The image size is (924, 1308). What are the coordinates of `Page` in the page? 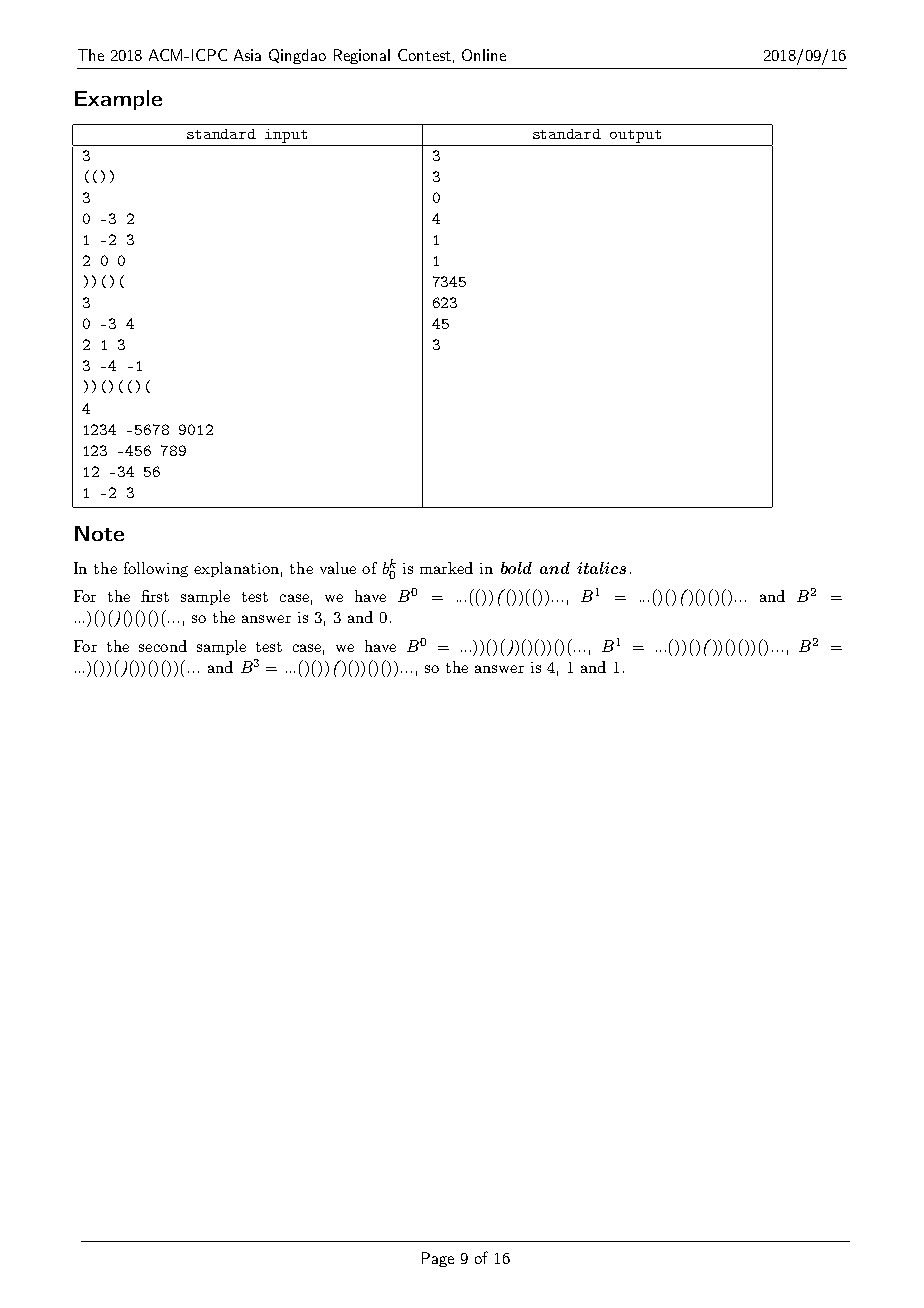 It's located at (438, 1259).
